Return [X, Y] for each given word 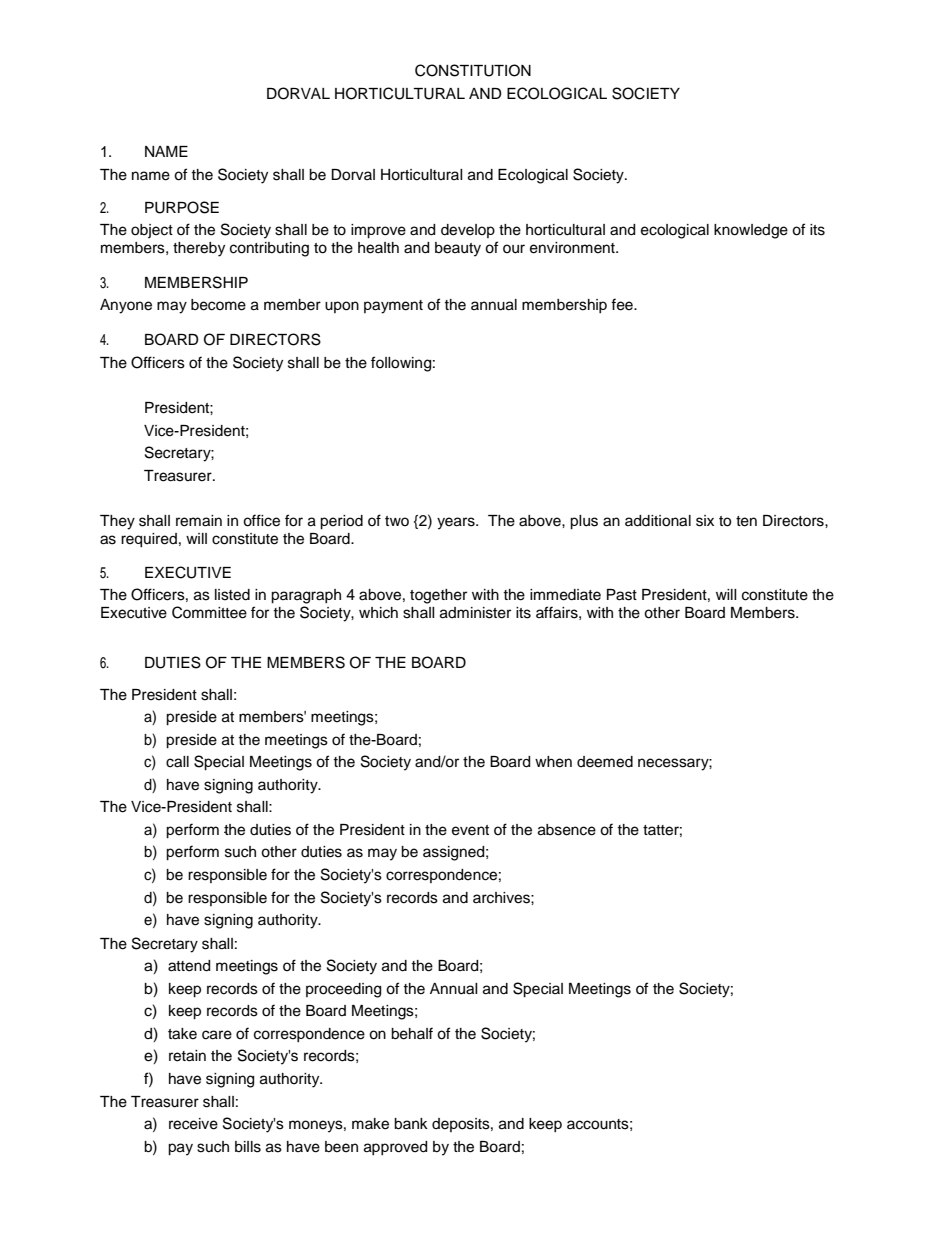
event [470, 830]
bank [411, 1124]
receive [193, 1124]
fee [623, 304]
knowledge [751, 231]
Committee [209, 612]
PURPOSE [182, 207]
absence [567, 830]
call [177, 762]
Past [622, 595]
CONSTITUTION [473, 70]
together [438, 596]
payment [393, 307]
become [218, 305]
